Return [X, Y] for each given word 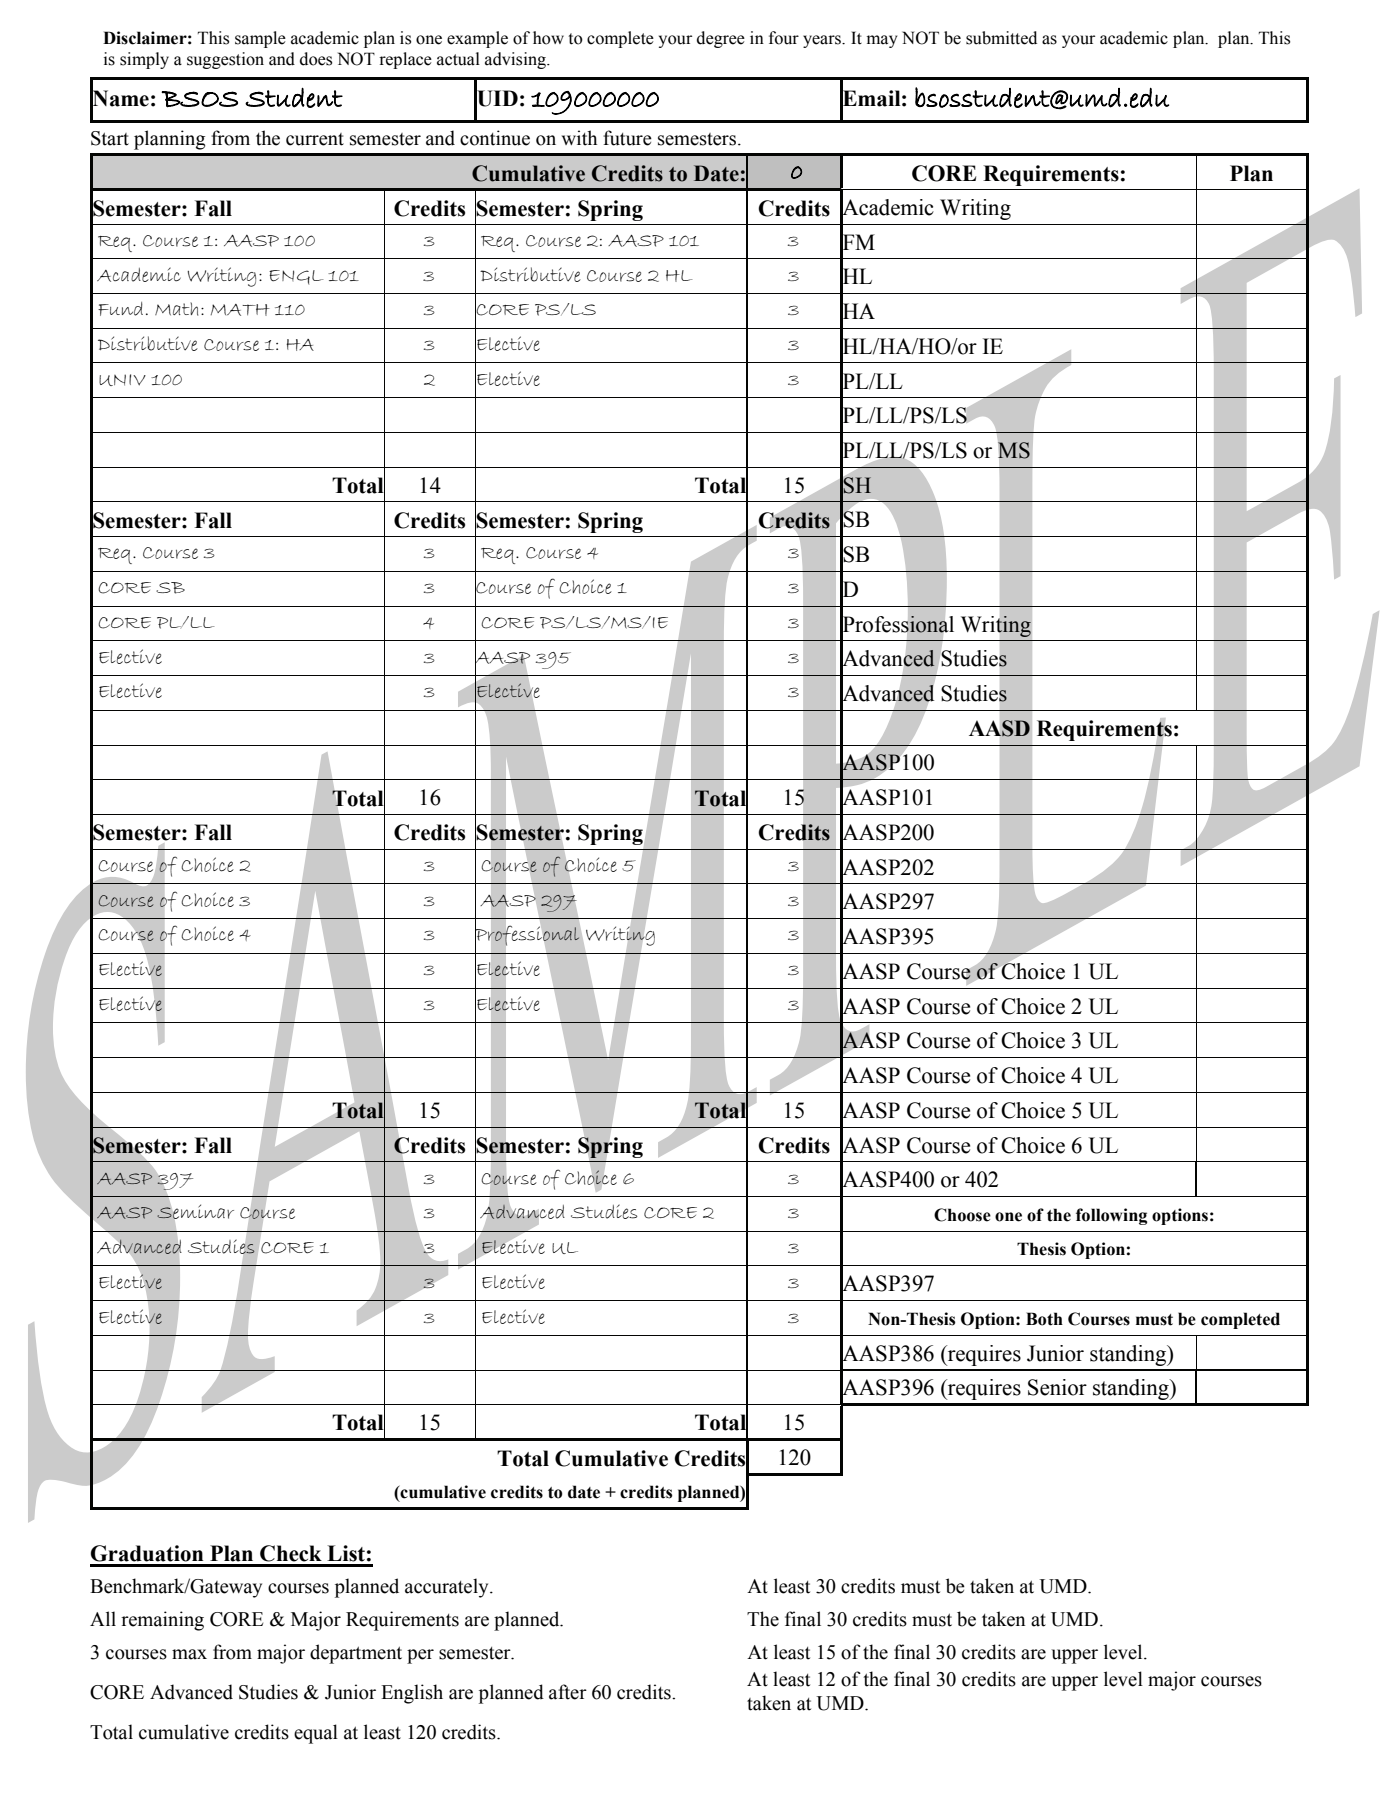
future [627, 138]
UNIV [122, 380]
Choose [962, 1215]
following [1111, 1216]
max [189, 1654]
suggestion [225, 60]
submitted [1001, 38]
